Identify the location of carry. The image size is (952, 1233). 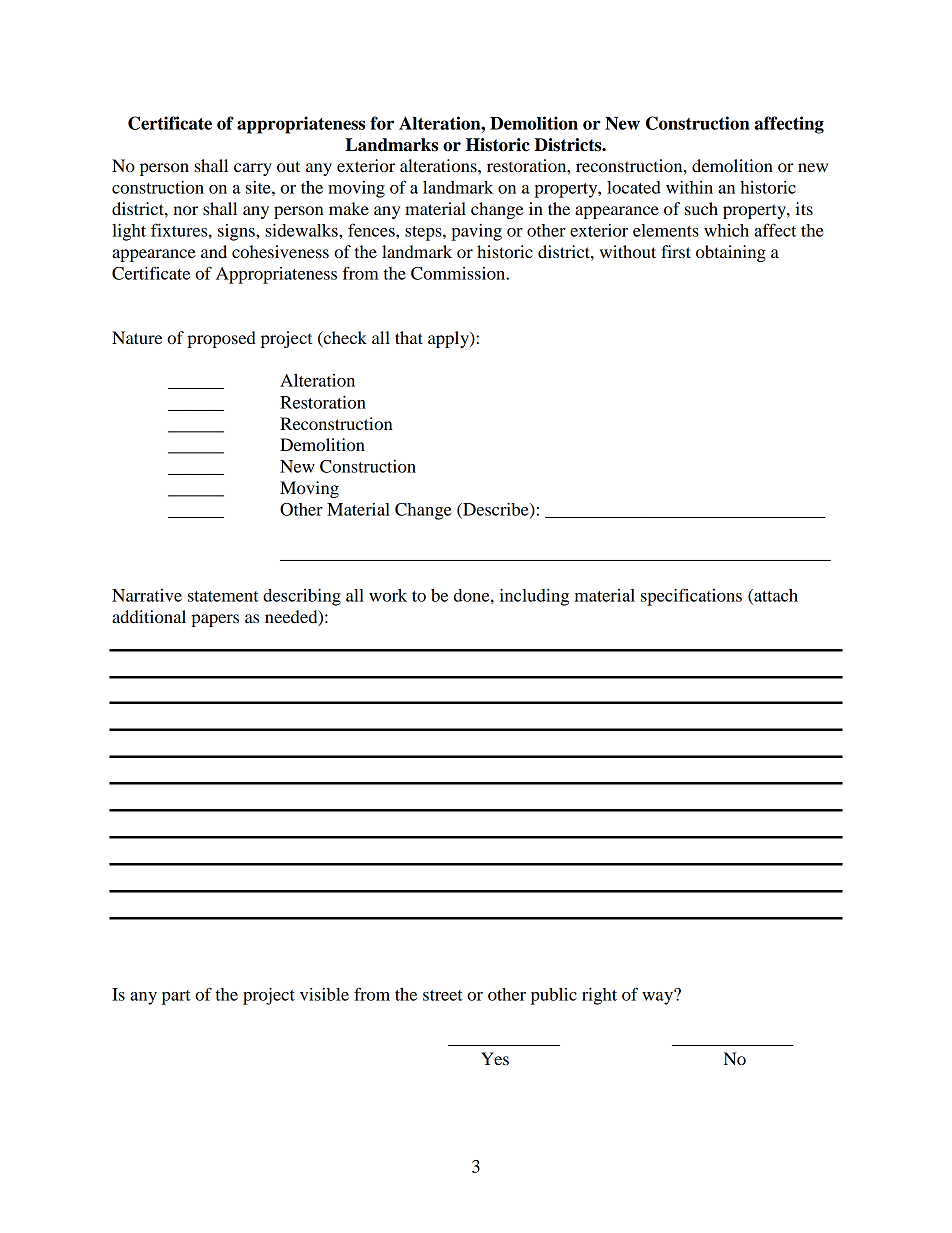
(253, 169).
